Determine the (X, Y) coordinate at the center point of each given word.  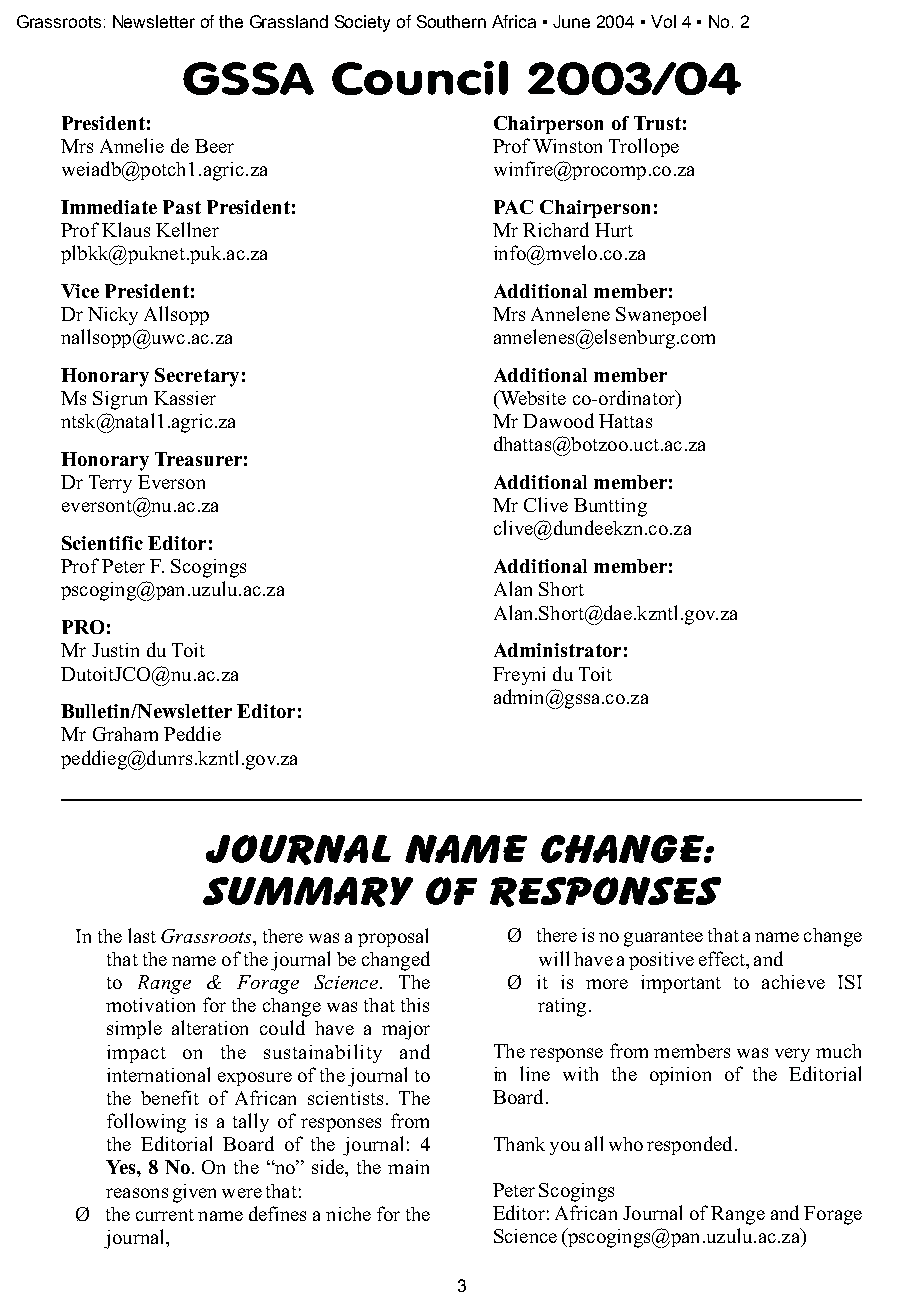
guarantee (663, 938)
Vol (663, 21)
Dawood (558, 420)
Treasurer (198, 459)
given (194, 1193)
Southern (451, 21)
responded (689, 1145)
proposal (393, 937)
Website (531, 399)
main (408, 1167)
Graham (125, 734)
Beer (214, 146)
